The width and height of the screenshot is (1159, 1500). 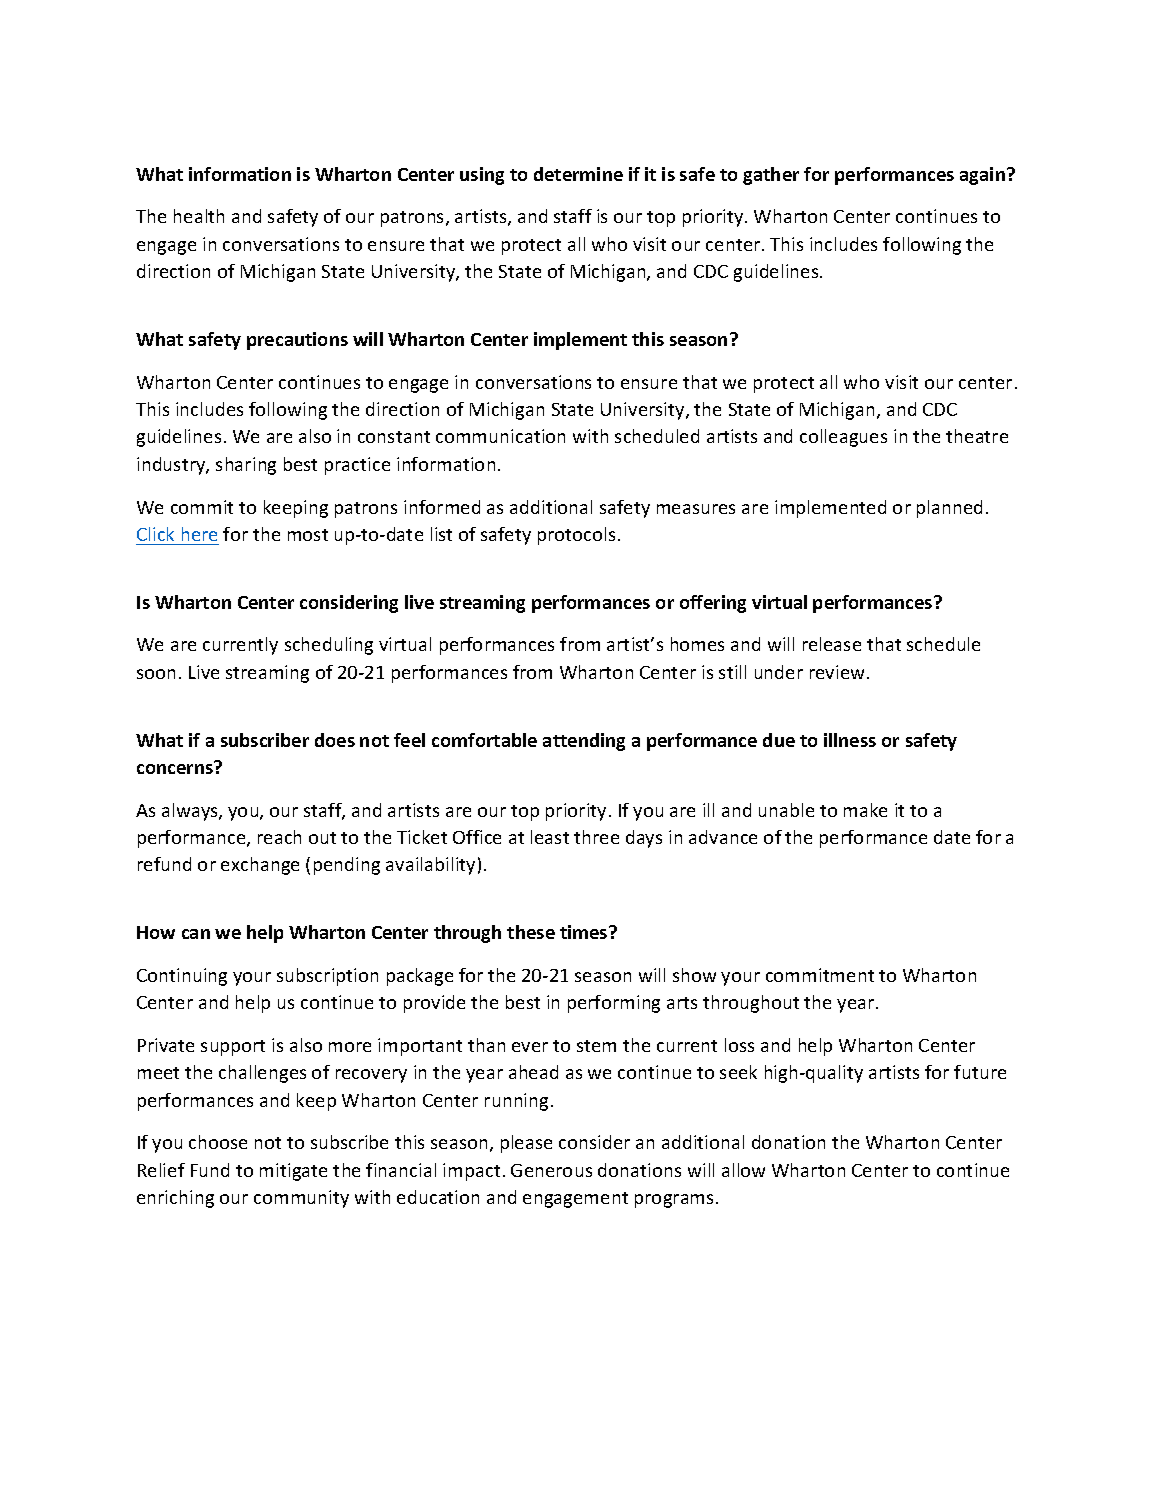 What do you see at coordinates (551, 1170) in the screenshot?
I see `Generous` at bounding box center [551, 1170].
